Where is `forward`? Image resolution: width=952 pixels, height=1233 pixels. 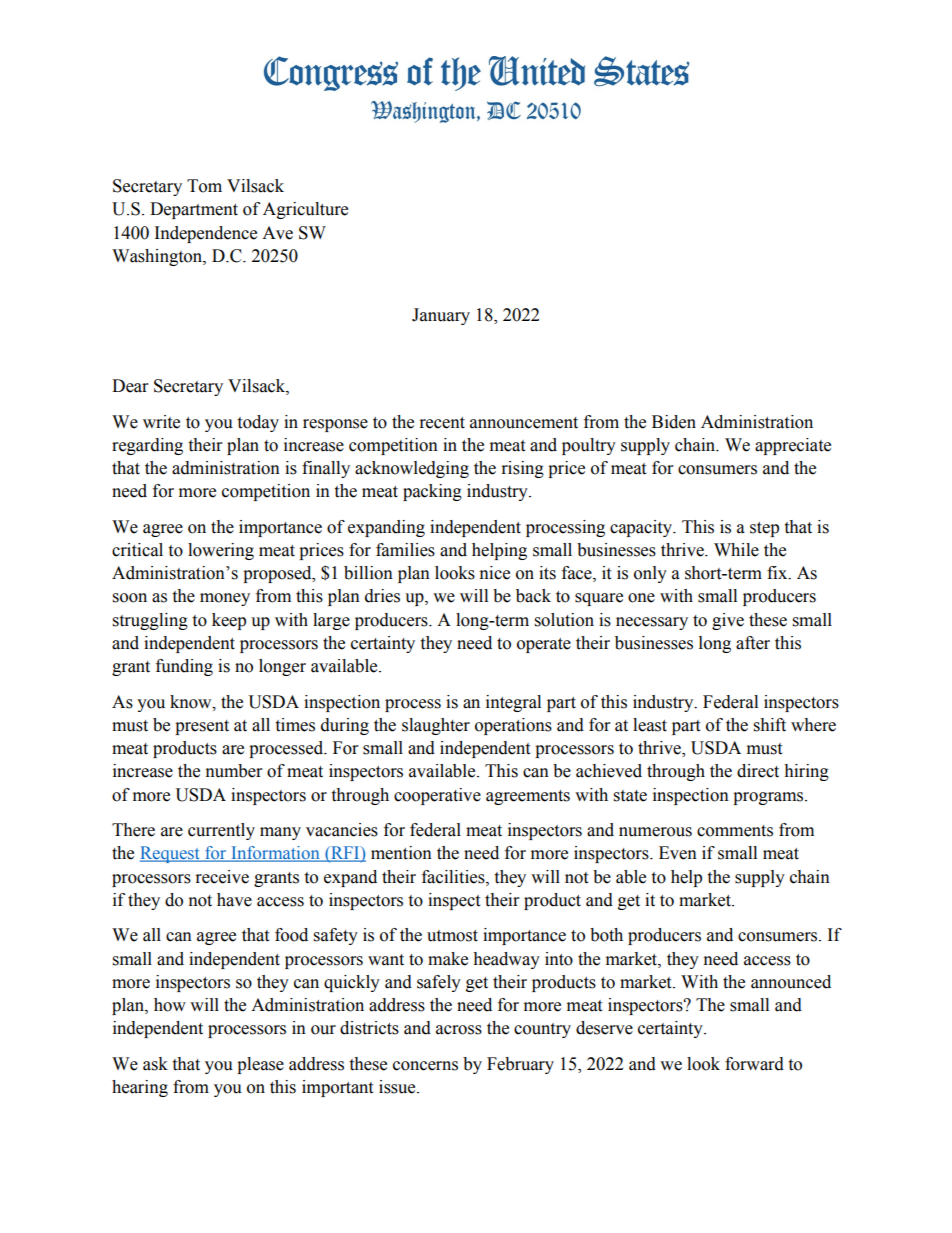 forward is located at coordinates (754, 1064).
